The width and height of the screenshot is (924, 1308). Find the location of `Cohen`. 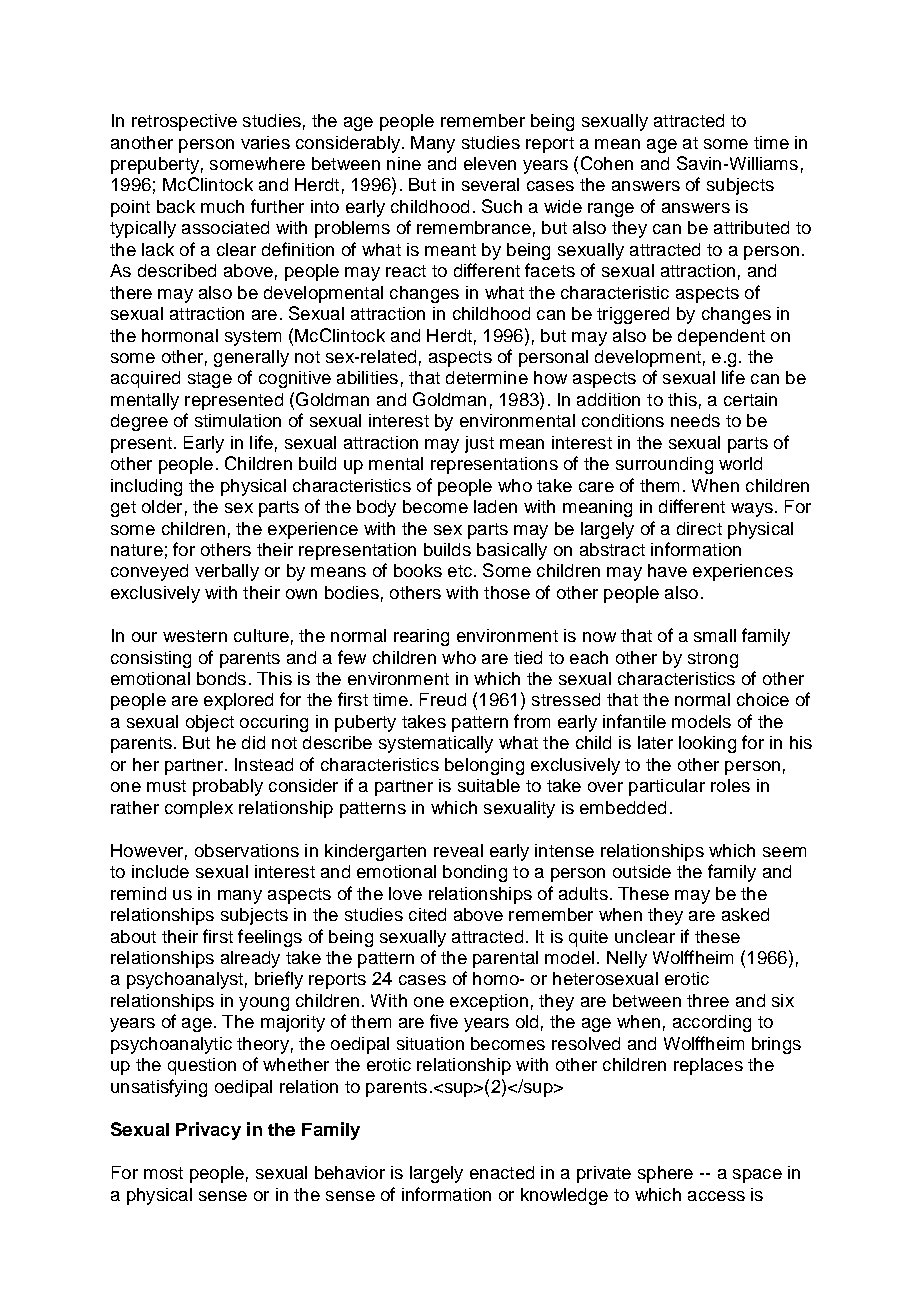

Cohen is located at coordinates (607, 163).
